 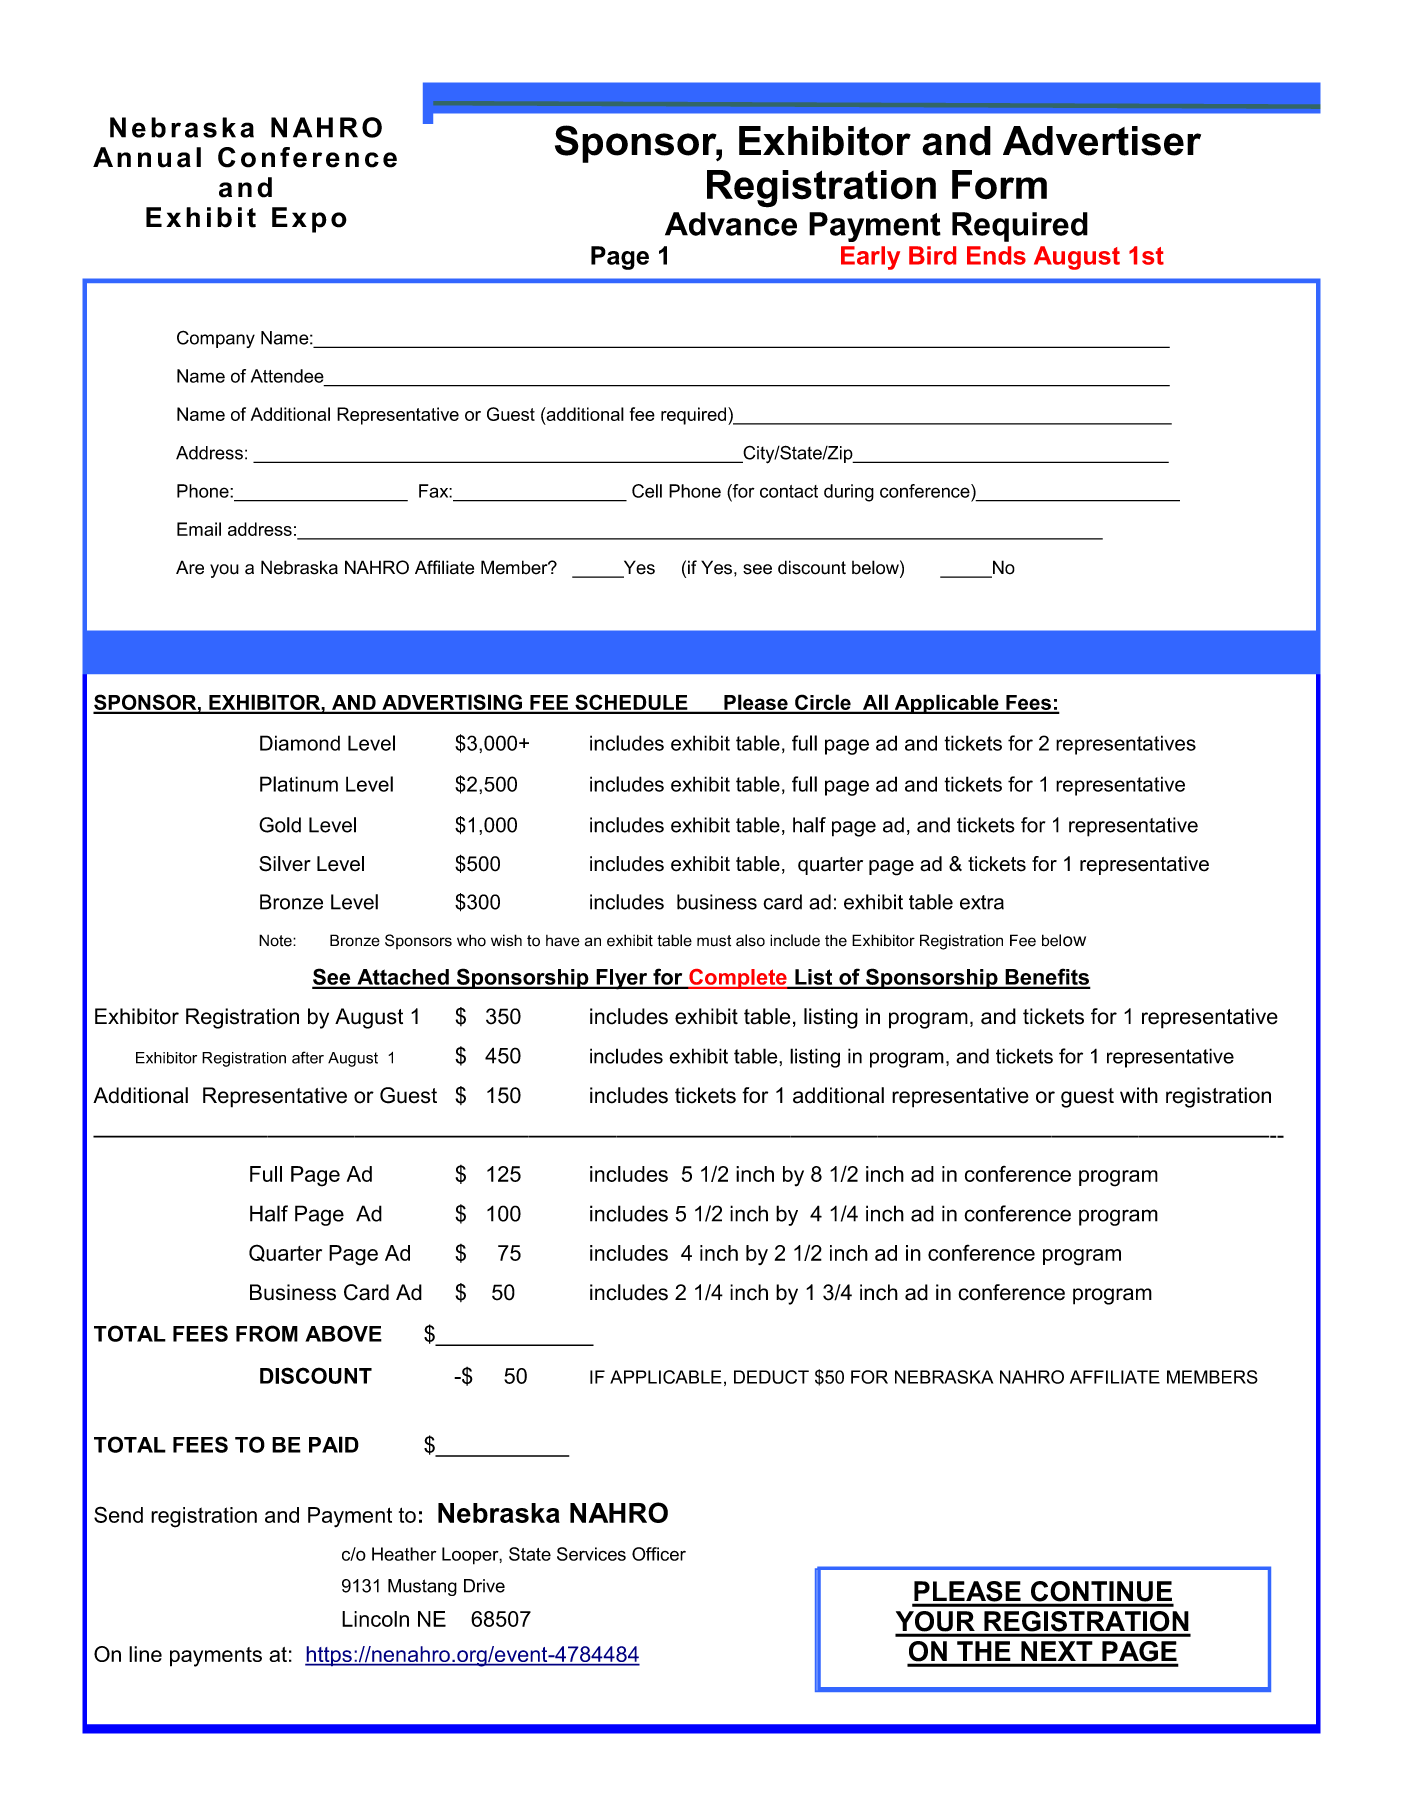 What do you see at coordinates (659, 1554) in the screenshot?
I see `Officer` at bounding box center [659, 1554].
